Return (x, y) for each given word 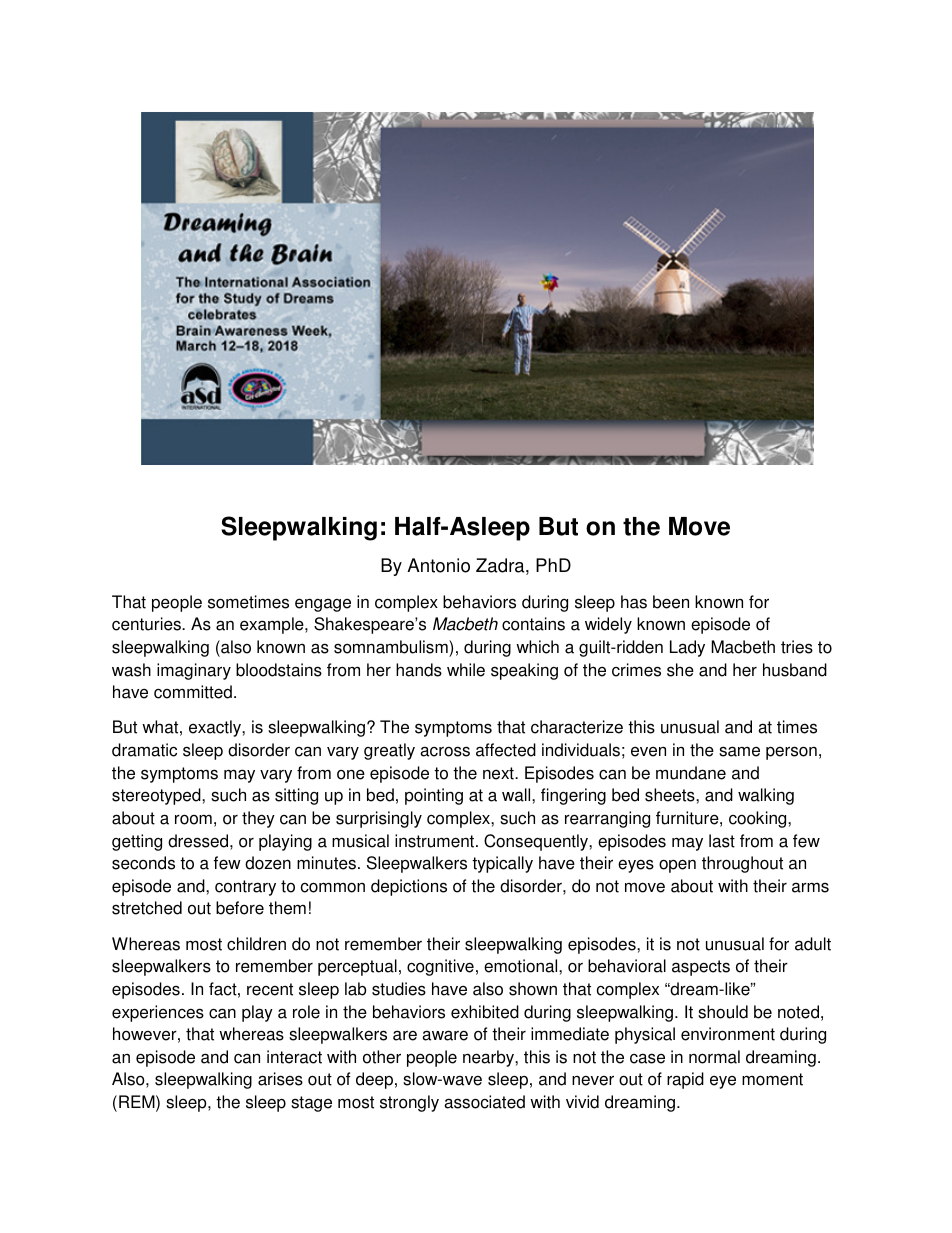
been (671, 602)
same (739, 751)
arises (280, 1079)
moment (772, 1079)
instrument (434, 841)
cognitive (440, 967)
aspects (701, 968)
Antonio (438, 565)
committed (193, 692)
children (256, 944)
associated (484, 1102)
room (193, 819)
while (466, 670)
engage (323, 605)
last (722, 841)
